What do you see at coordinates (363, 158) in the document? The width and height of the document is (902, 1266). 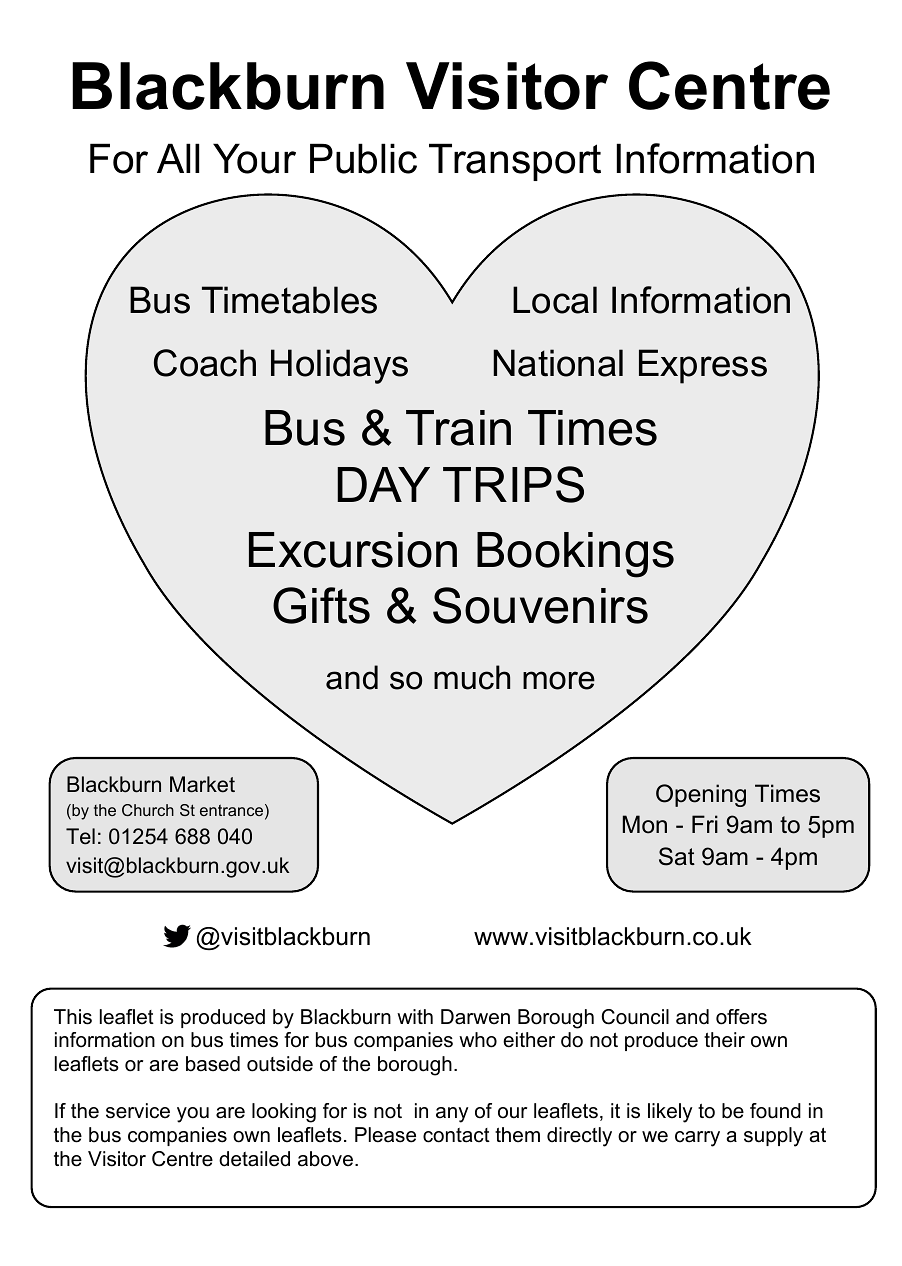 I see `Public` at bounding box center [363, 158].
